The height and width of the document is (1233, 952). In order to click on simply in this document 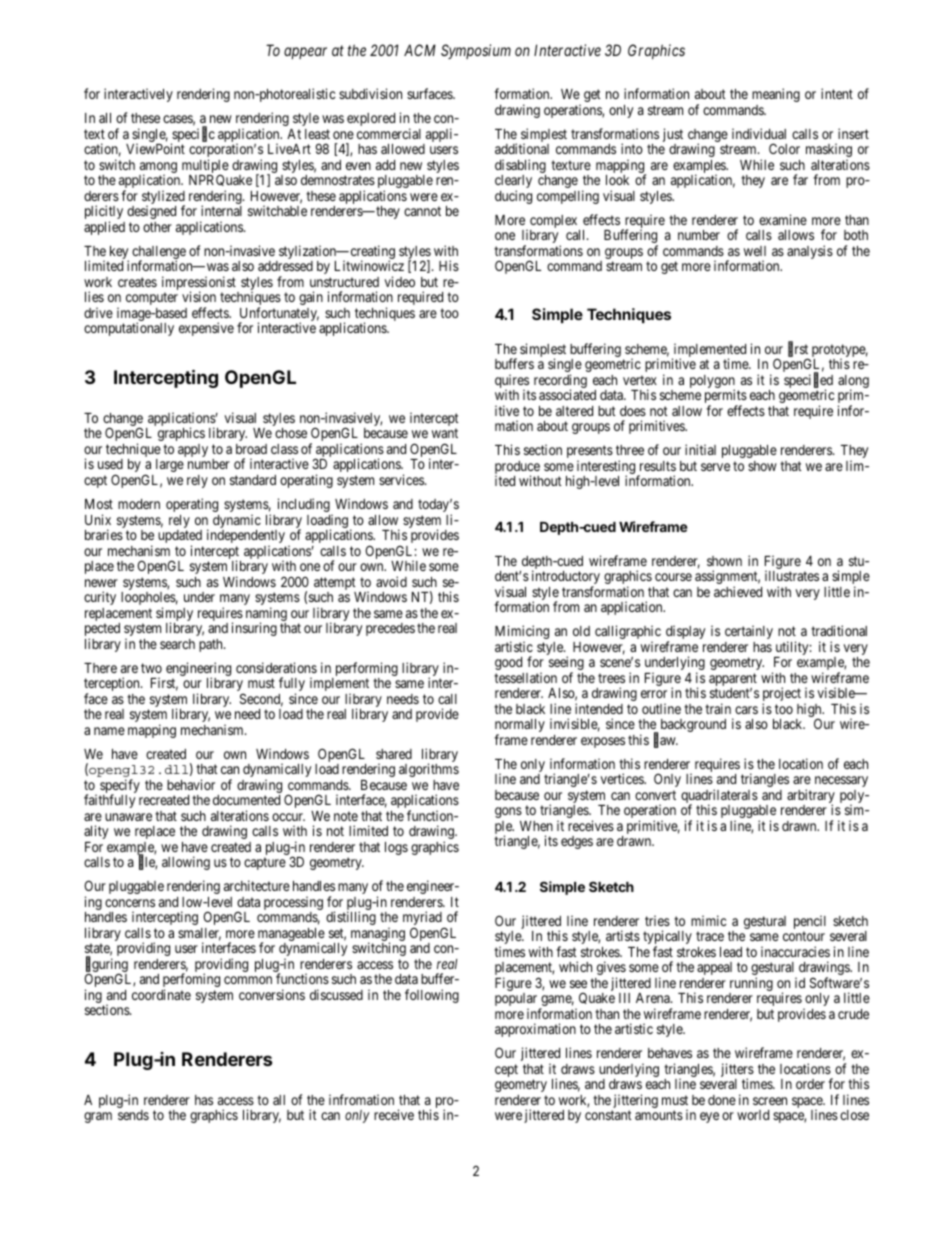, I will do `click(174, 615)`.
